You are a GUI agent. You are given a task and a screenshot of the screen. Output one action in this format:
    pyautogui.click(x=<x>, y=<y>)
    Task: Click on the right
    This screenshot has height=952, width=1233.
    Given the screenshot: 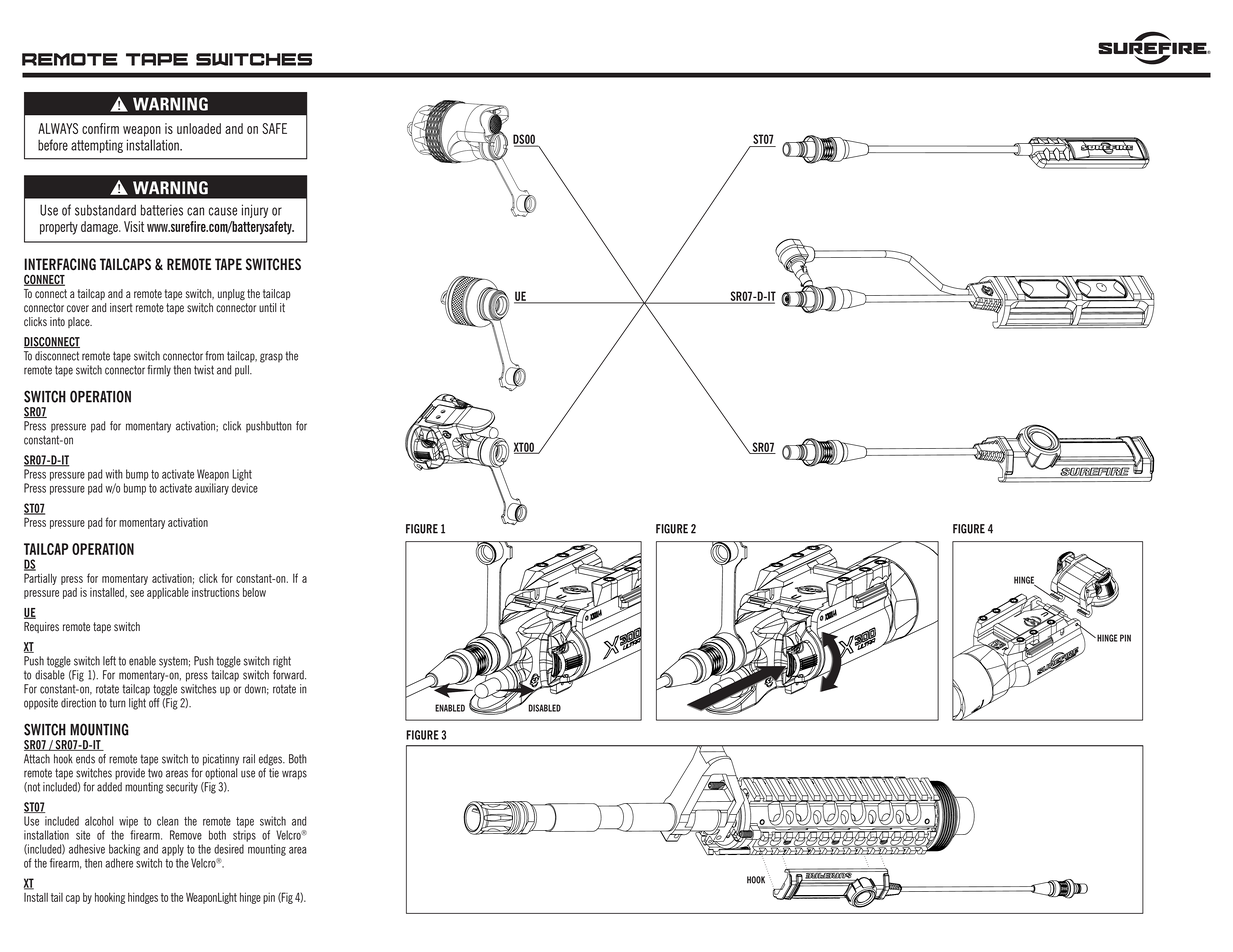 What is the action you would take?
    pyautogui.click(x=282, y=662)
